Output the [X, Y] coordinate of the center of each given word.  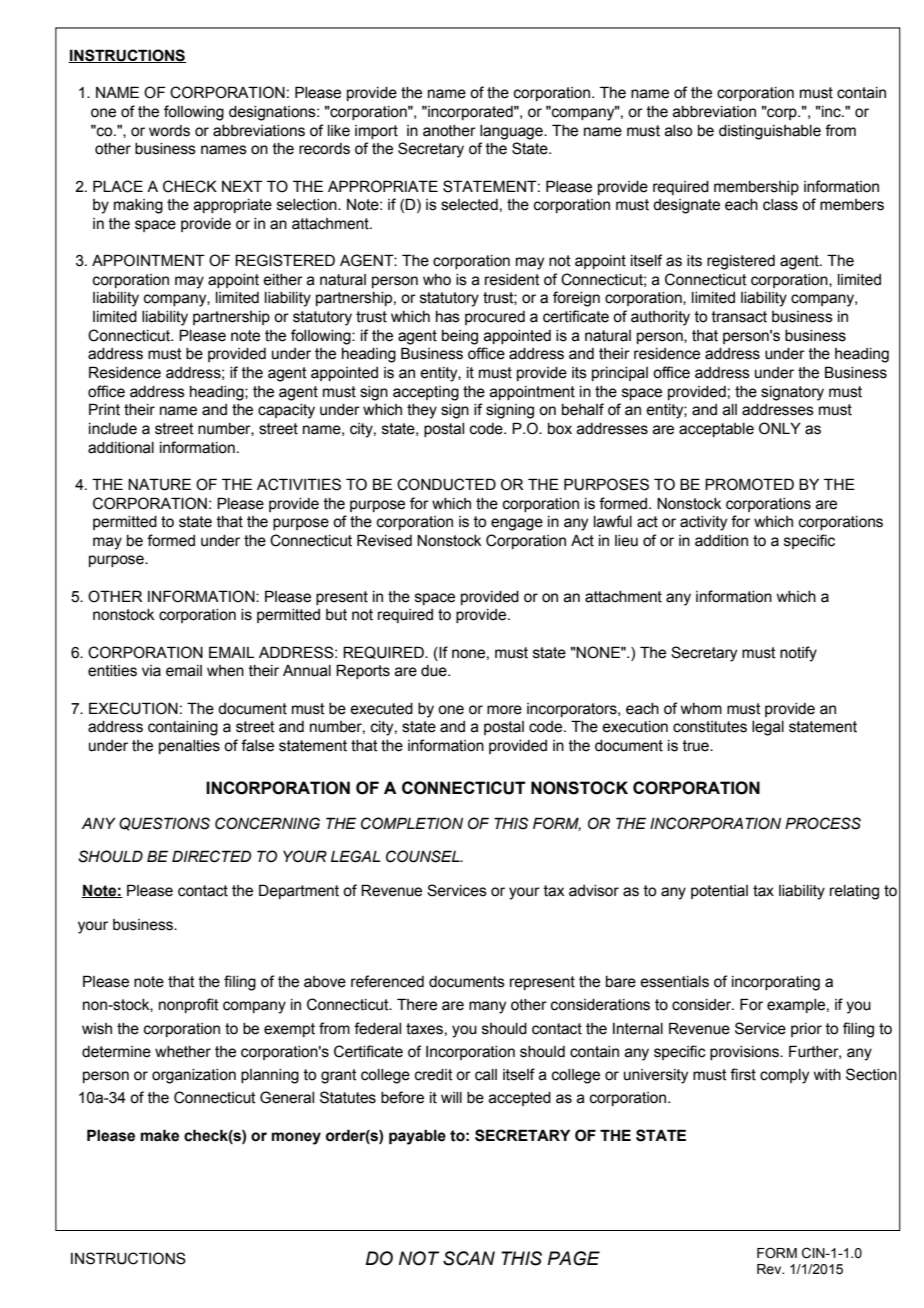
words [169, 131]
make [160, 1135]
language [512, 132]
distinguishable [770, 132]
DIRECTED [211, 856]
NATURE [159, 484]
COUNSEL [424, 856]
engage [517, 524]
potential [719, 892]
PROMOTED [749, 484]
